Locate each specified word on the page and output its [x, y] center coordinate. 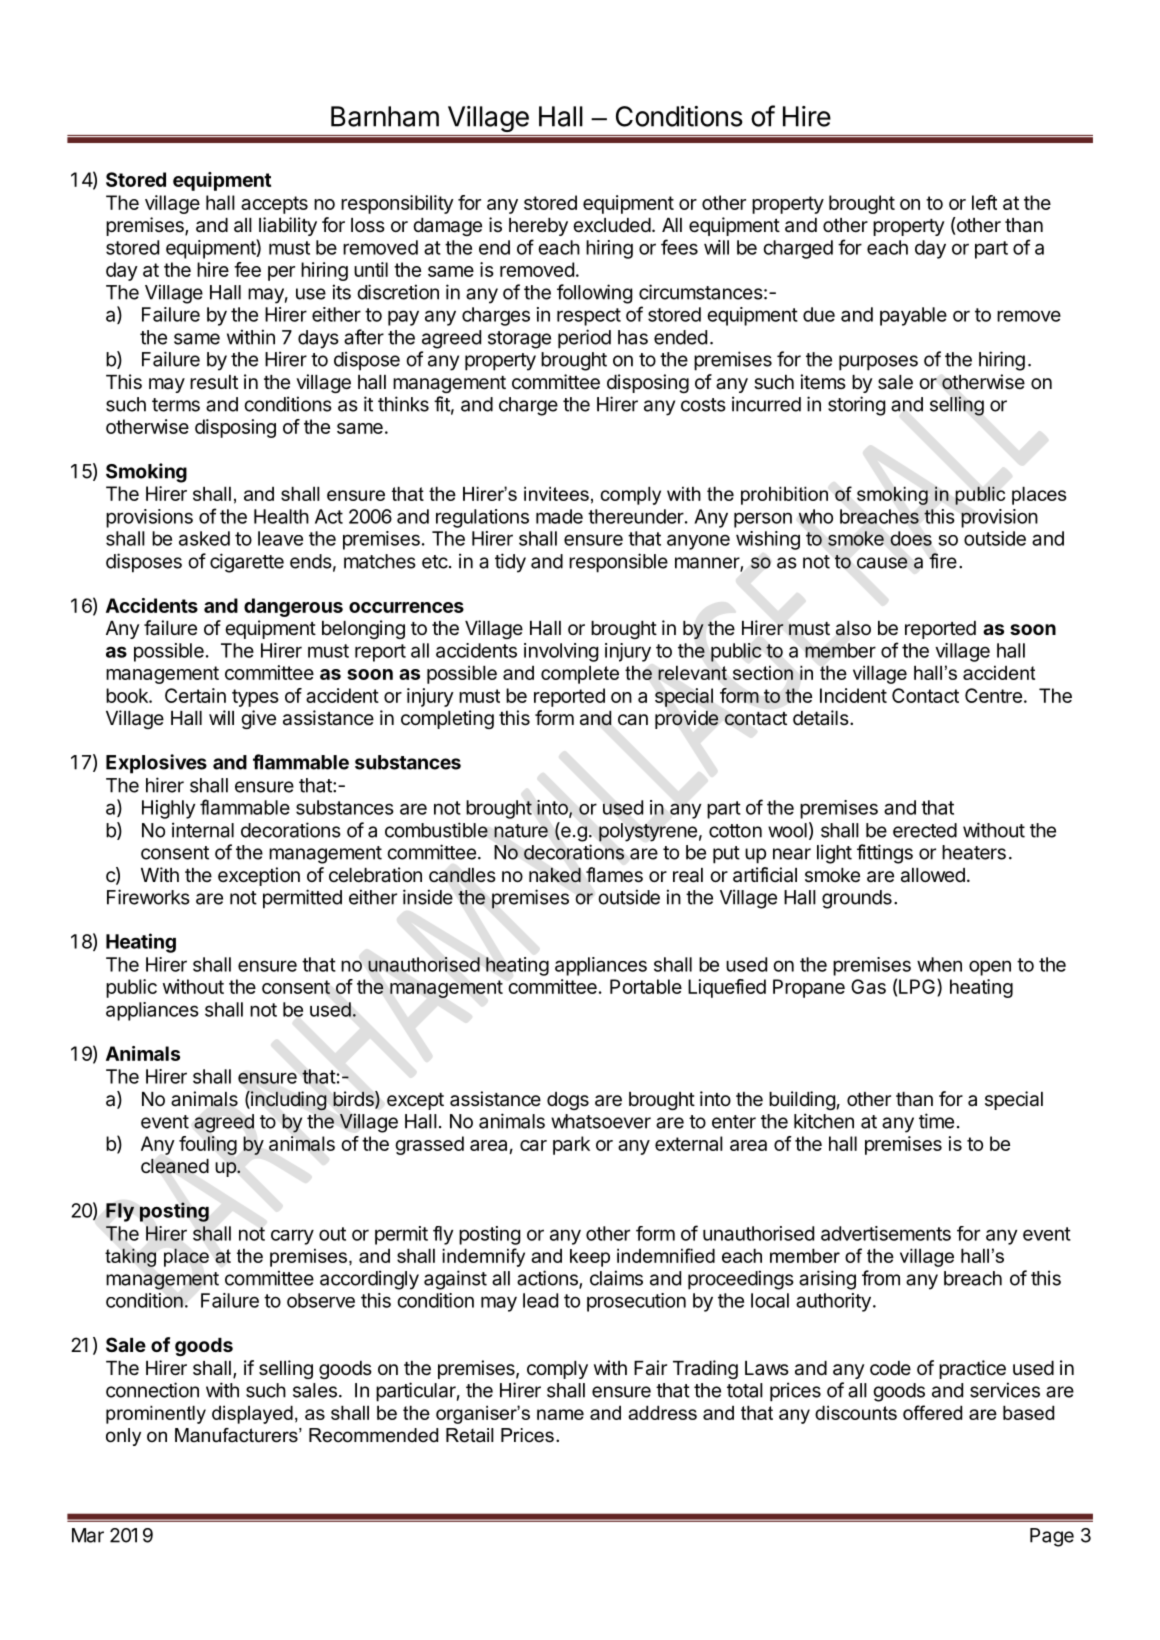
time [936, 1121]
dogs [568, 1101]
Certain [195, 695]
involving [561, 652]
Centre [993, 695]
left [984, 202]
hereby [538, 227]
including [288, 1101]
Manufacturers [237, 1435]
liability [288, 226]
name [560, 1414]
